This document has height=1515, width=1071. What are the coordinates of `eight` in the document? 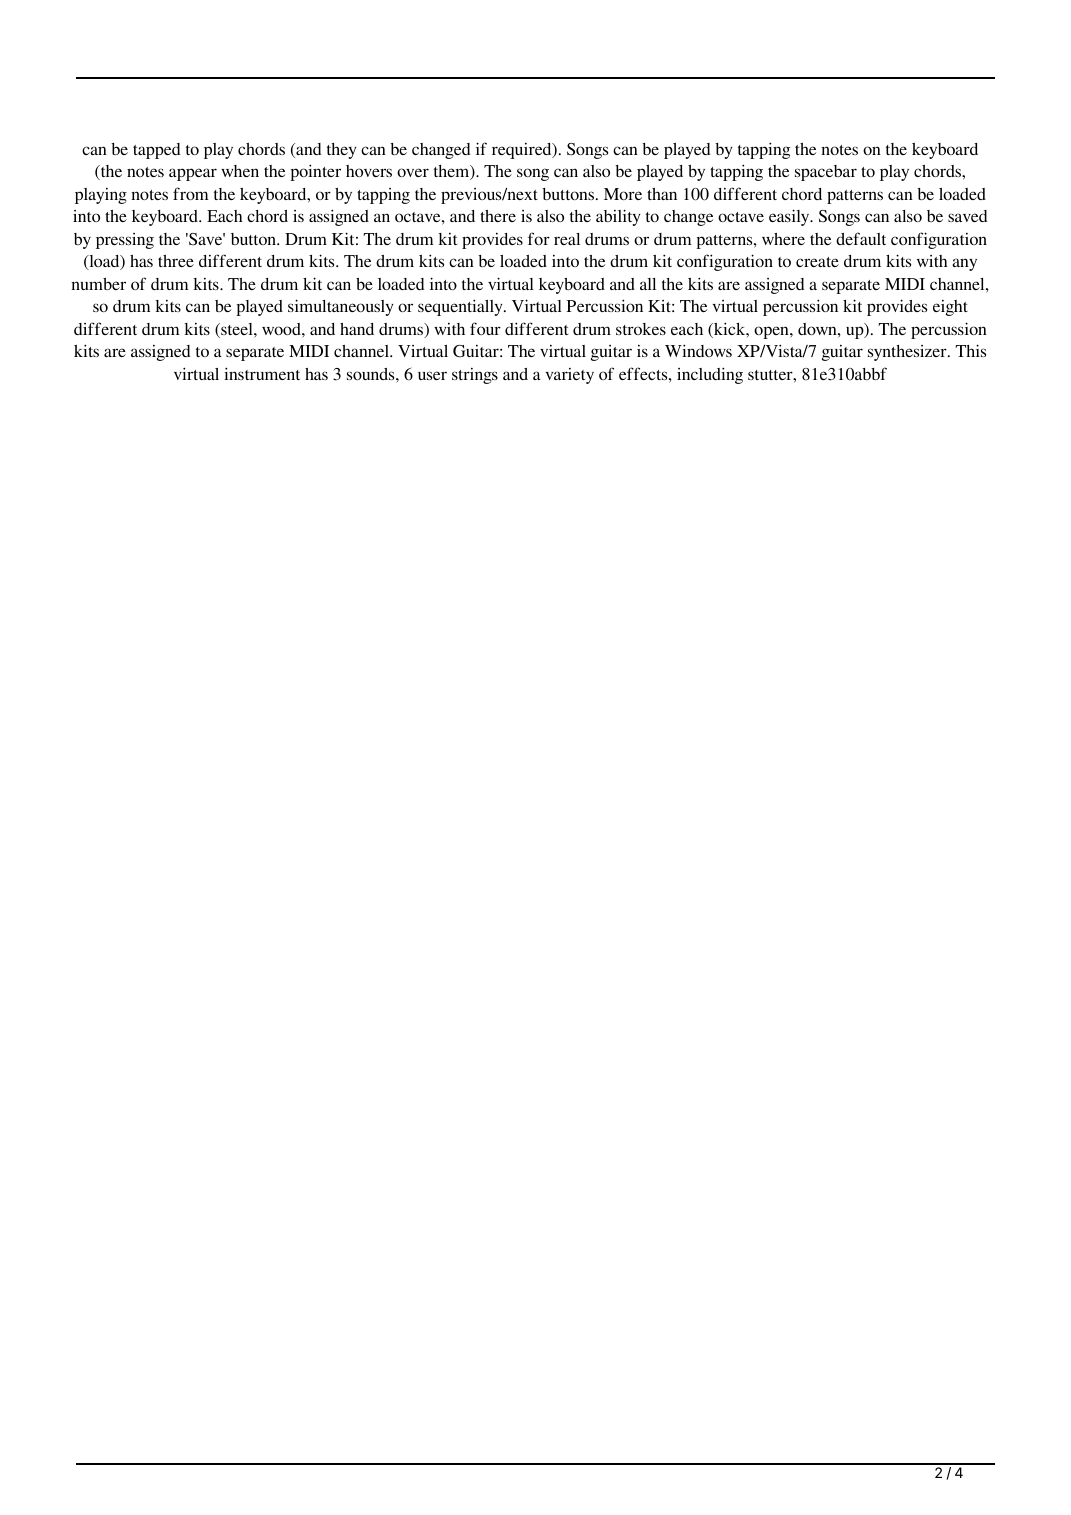 It's located at (950, 308).
